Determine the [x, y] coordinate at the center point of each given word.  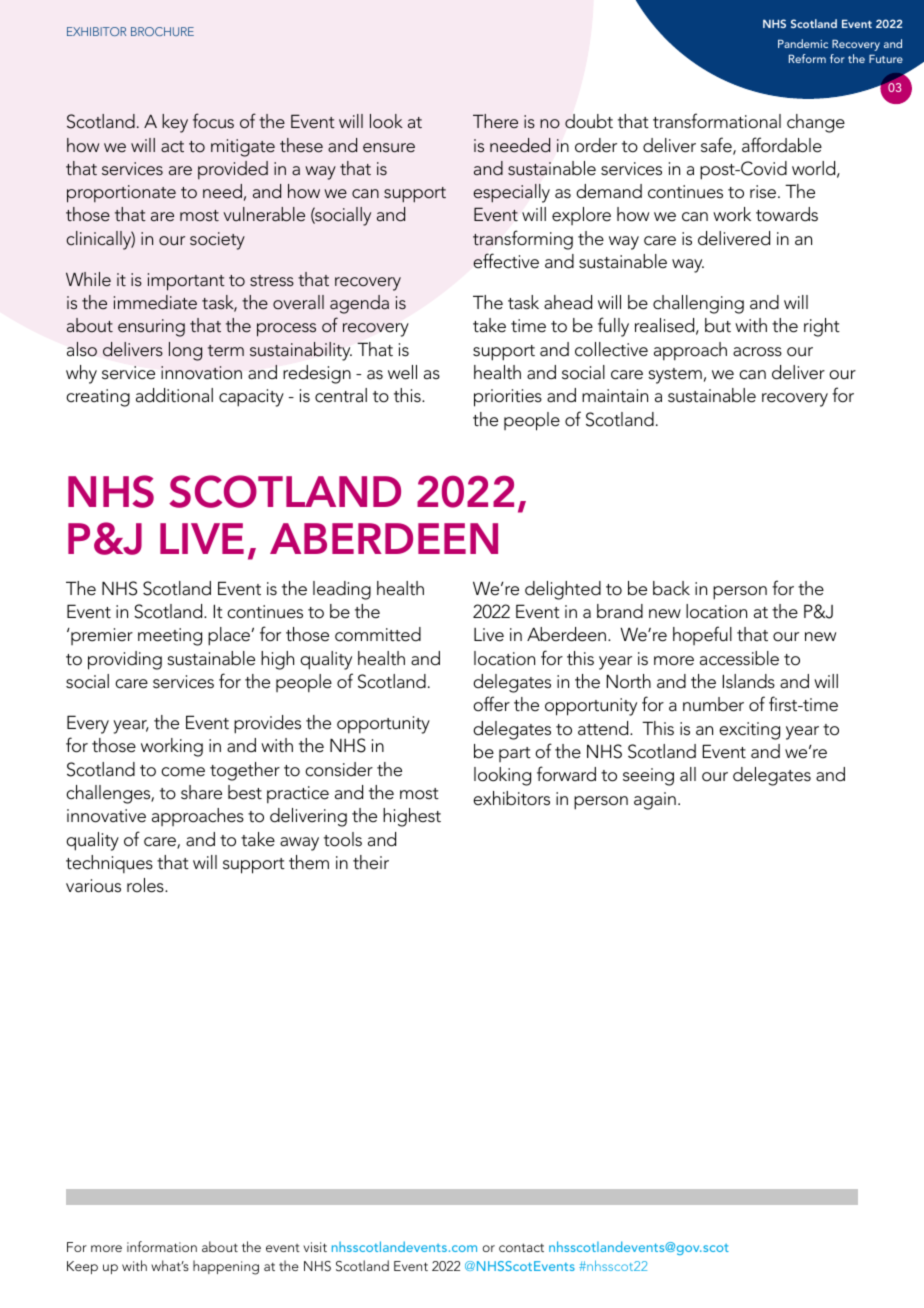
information [162, 1246]
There [495, 121]
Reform [807, 58]
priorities [508, 398]
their [371, 862]
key [175, 123]
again [655, 801]
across [757, 352]
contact [521, 1247]
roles [146, 885]
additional [174, 395]
